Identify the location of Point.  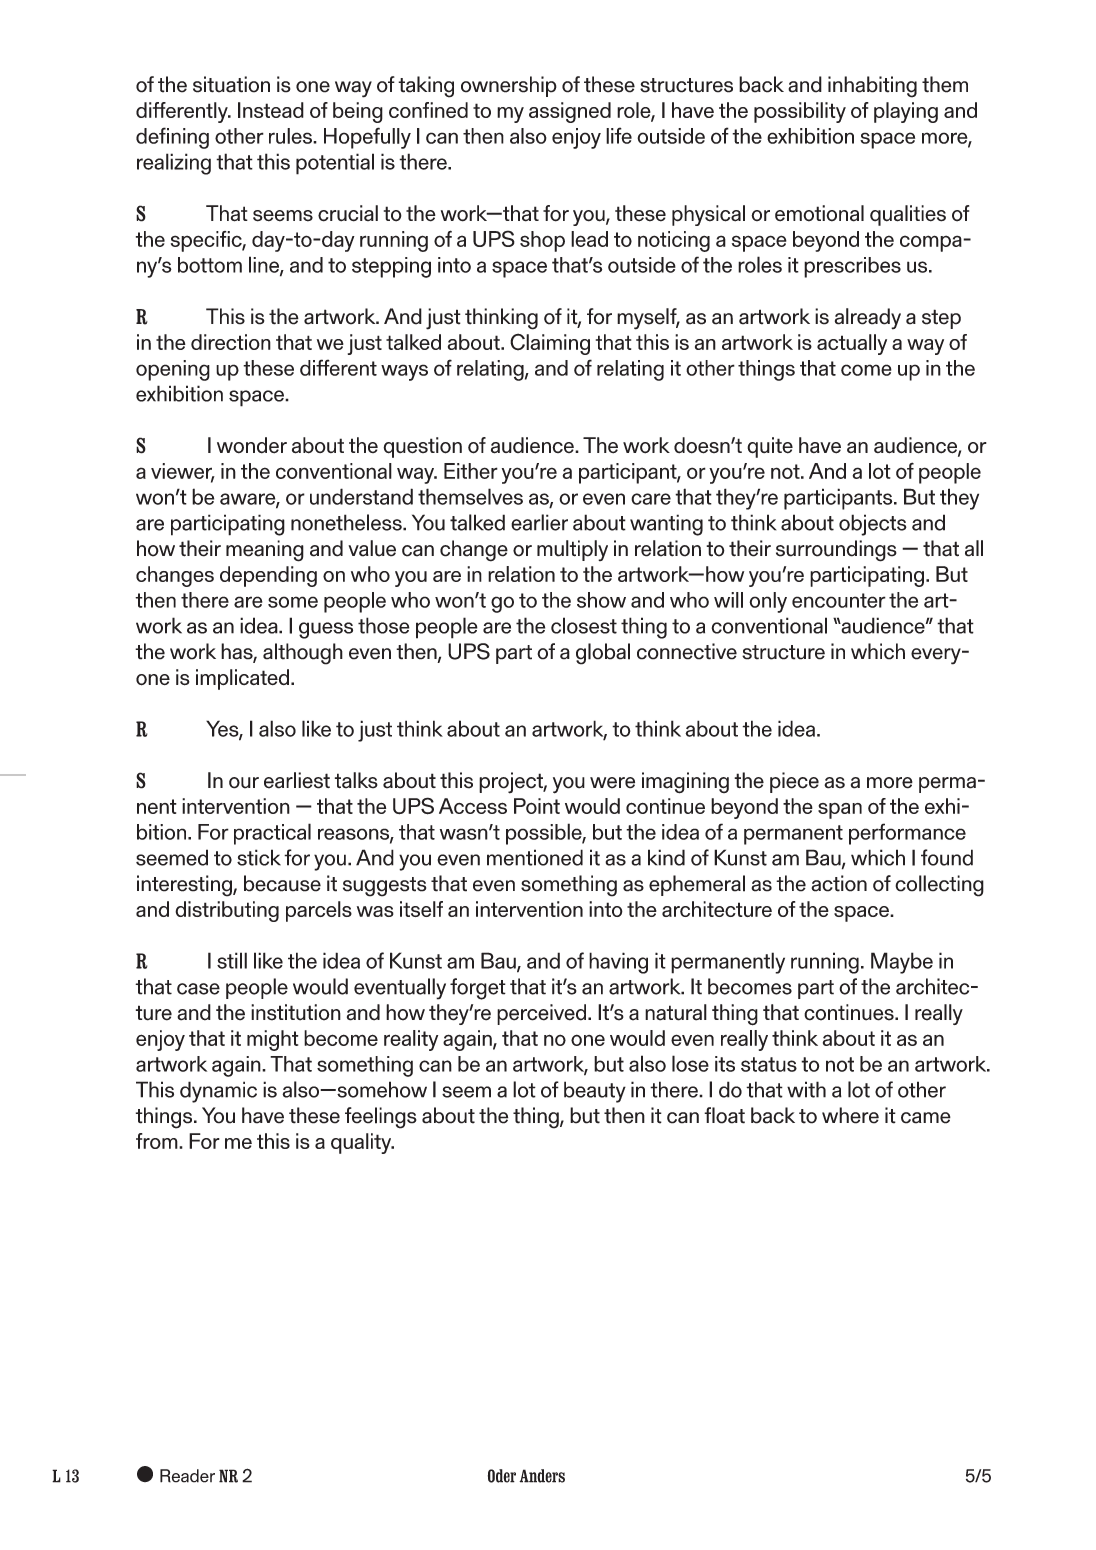
(537, 806).
